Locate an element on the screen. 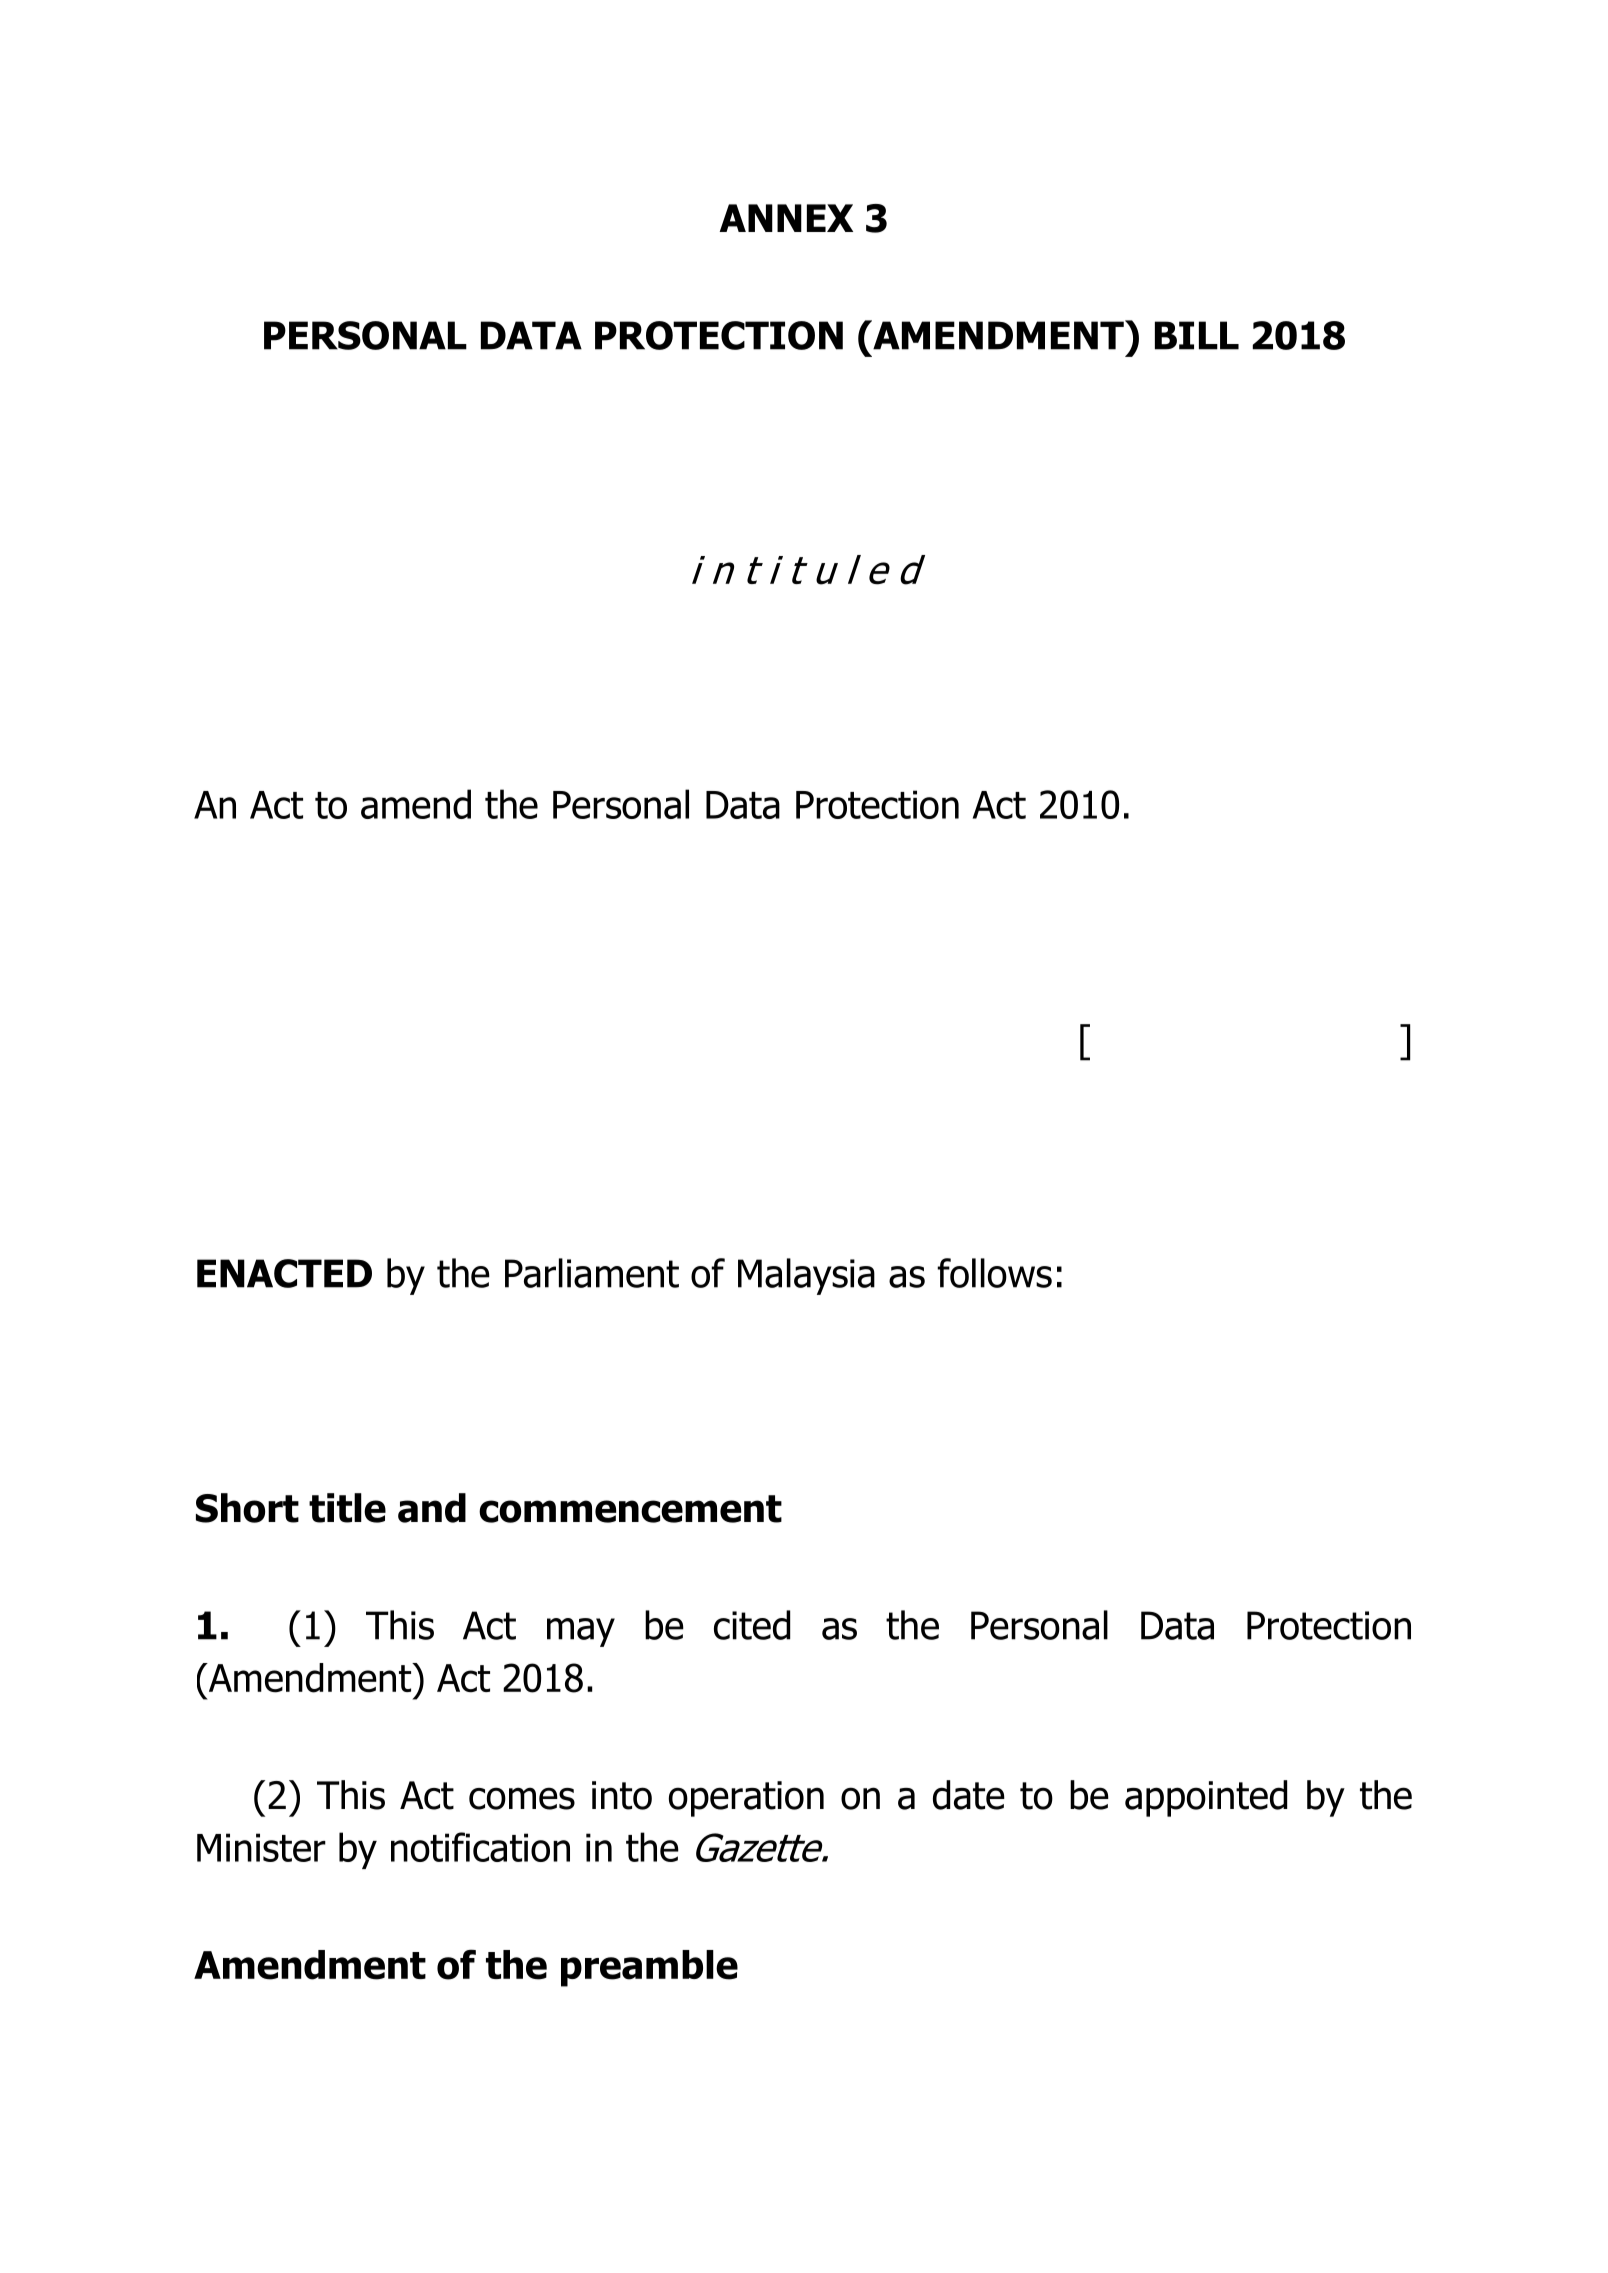  title is located at coordinates (347, 1508).
